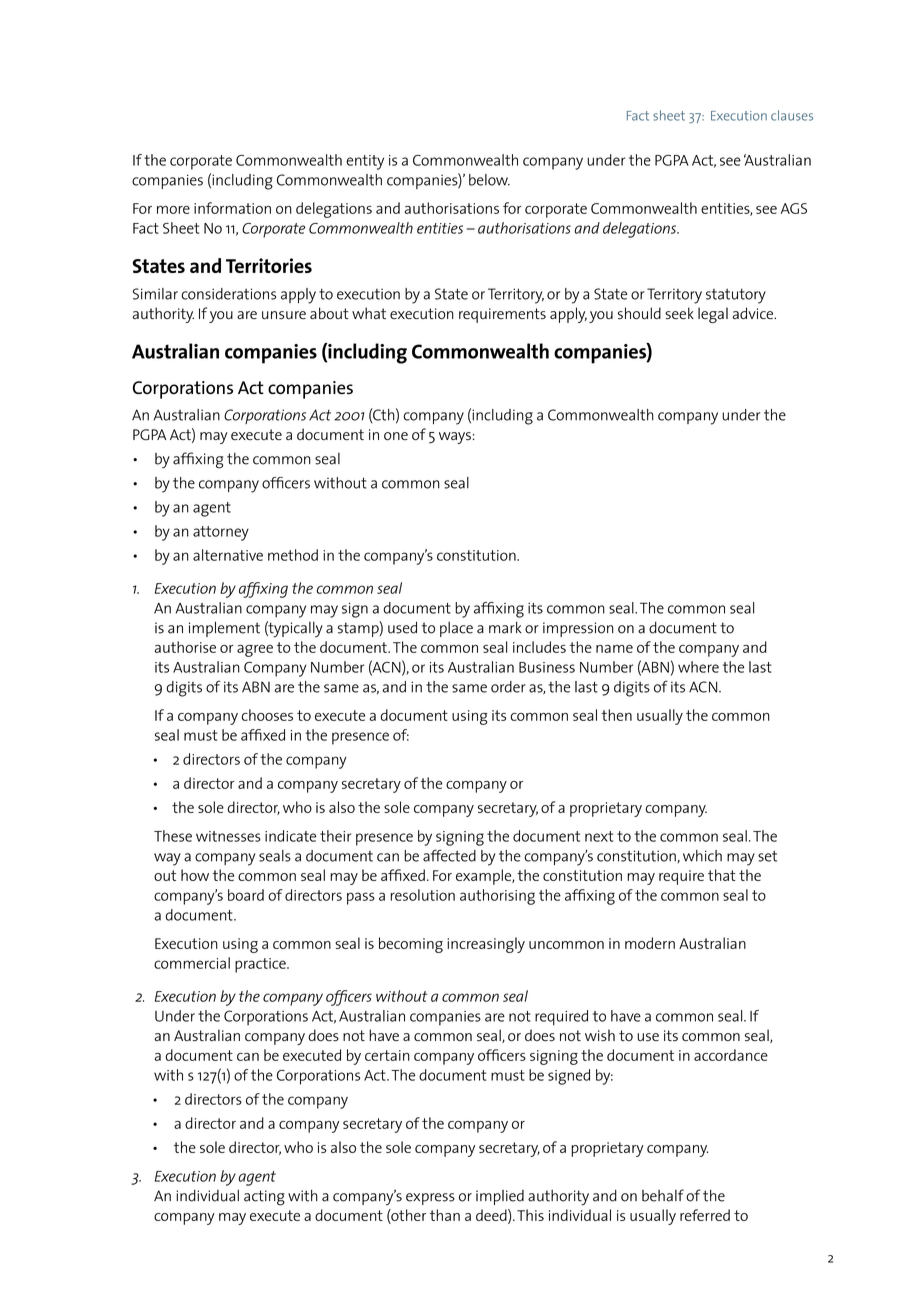  What do you see at coordinates (232, 208) in the screenshot?
I see `information` at bounding box center [232, 208].
